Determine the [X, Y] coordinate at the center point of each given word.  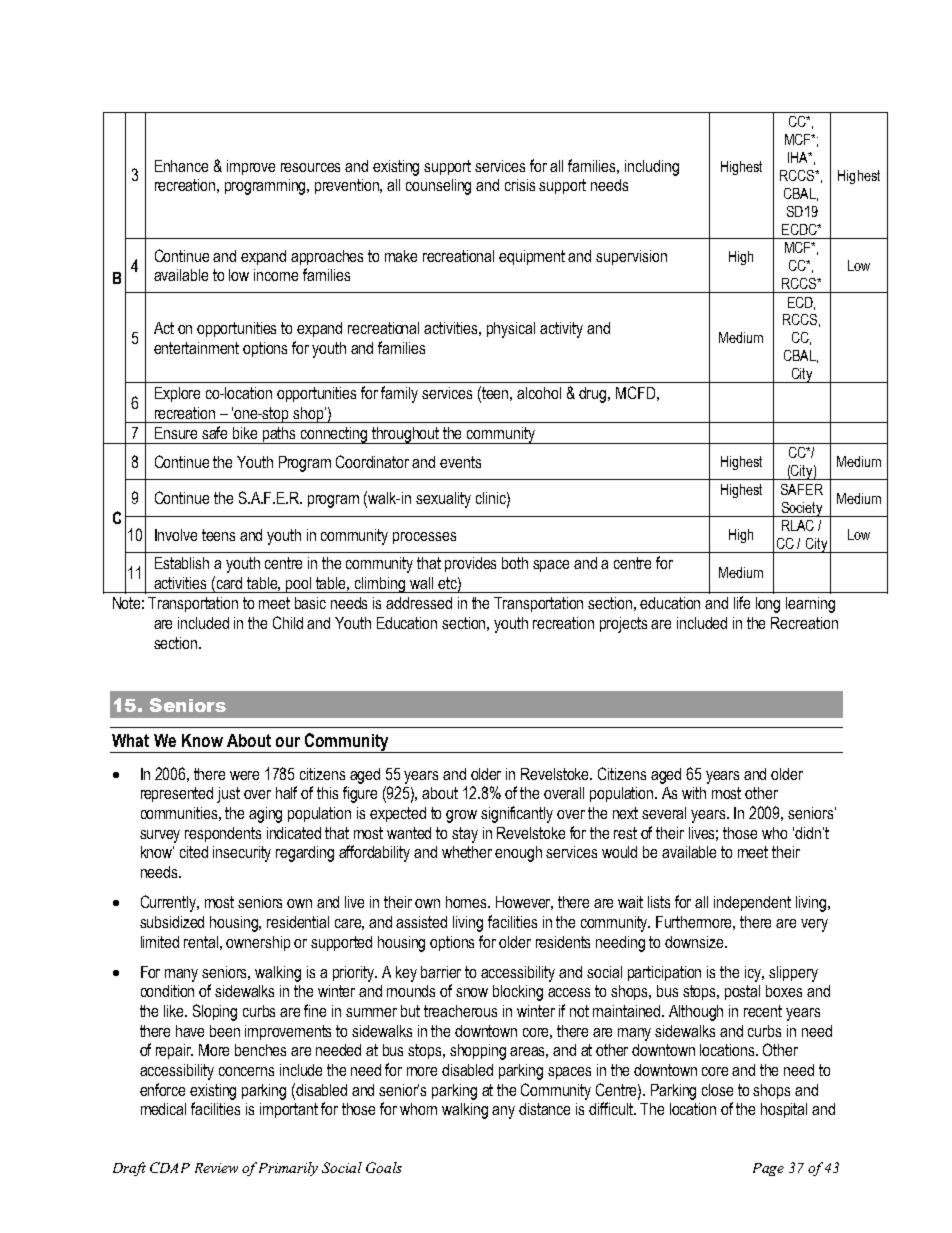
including [652, 168]
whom [418, 1109]
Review [216, 1168]
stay [465, 835]
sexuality [443, 500]
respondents [223, 834]
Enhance [181, 166]
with [694, 793]
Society [802, 509]
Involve [176, 535]
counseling [438, 187]
